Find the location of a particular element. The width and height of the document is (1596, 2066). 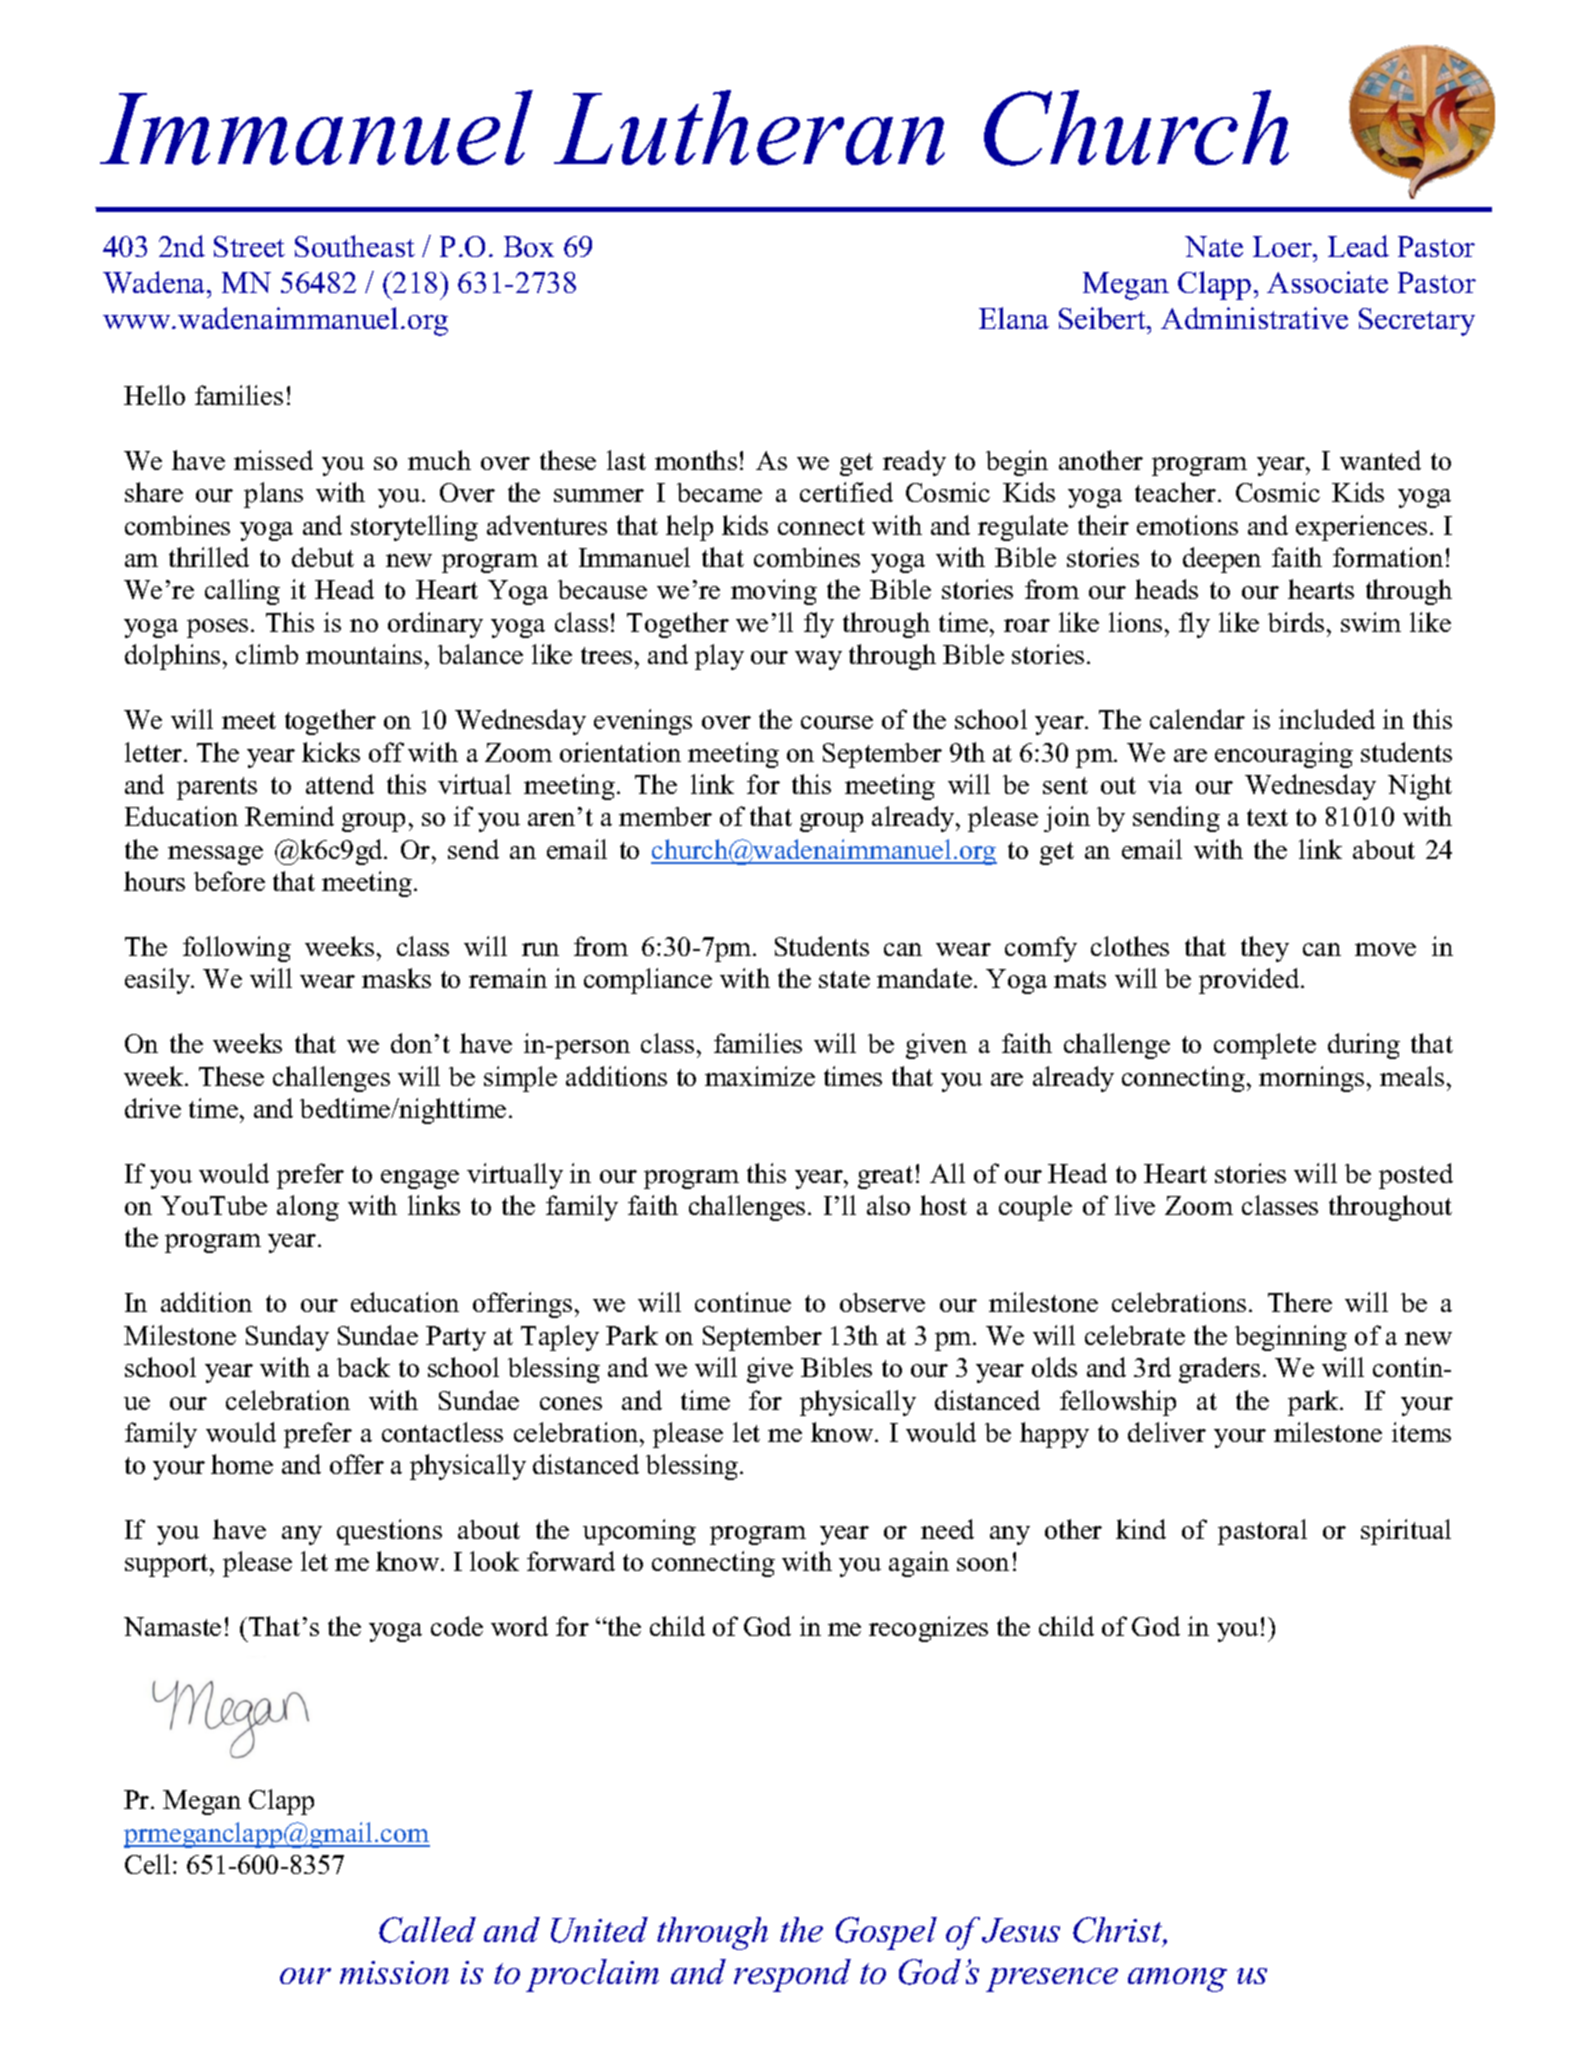

Elana is located at coordinates (1014, 318).
